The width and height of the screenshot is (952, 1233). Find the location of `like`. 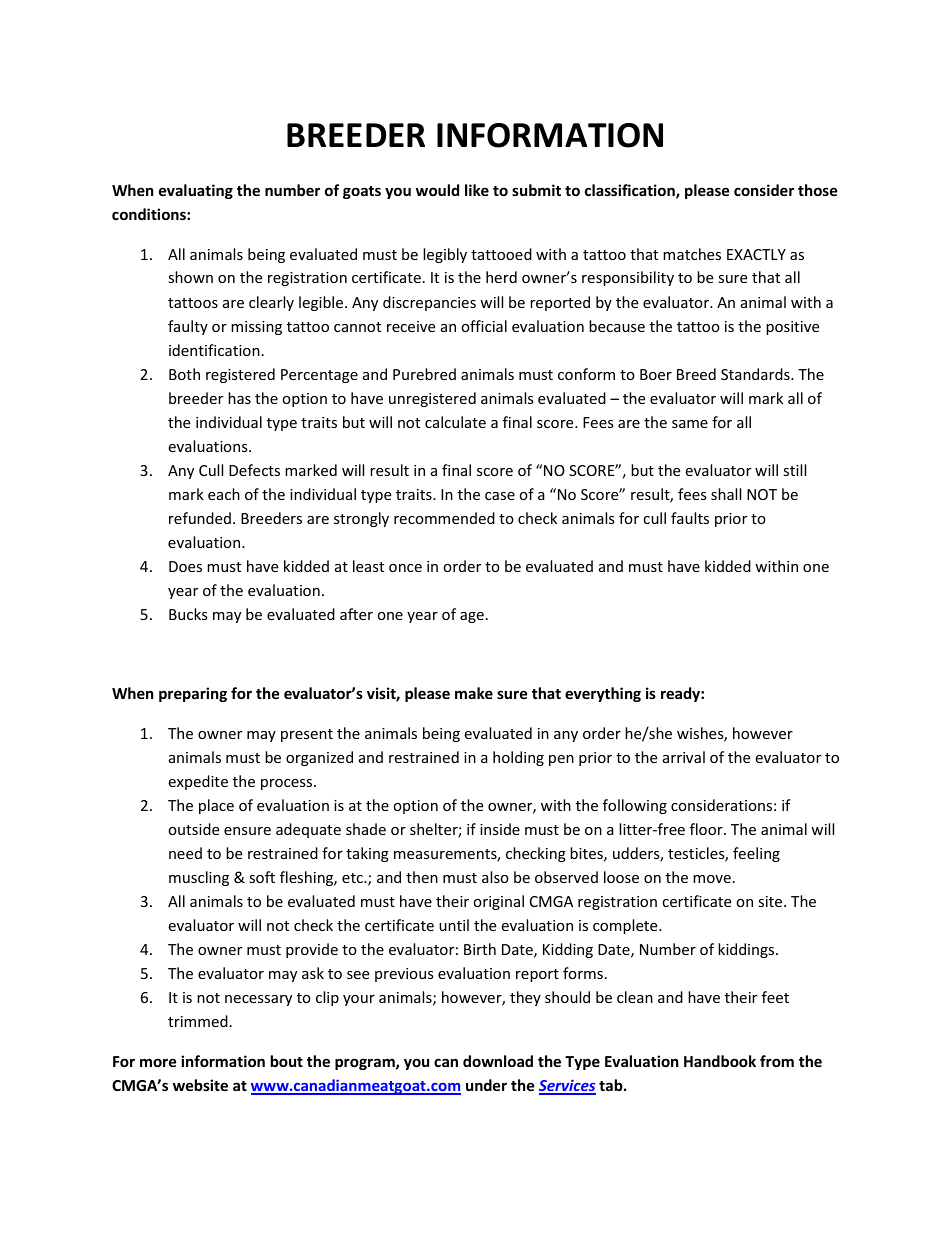

like is located at coordinates (477, 190).
